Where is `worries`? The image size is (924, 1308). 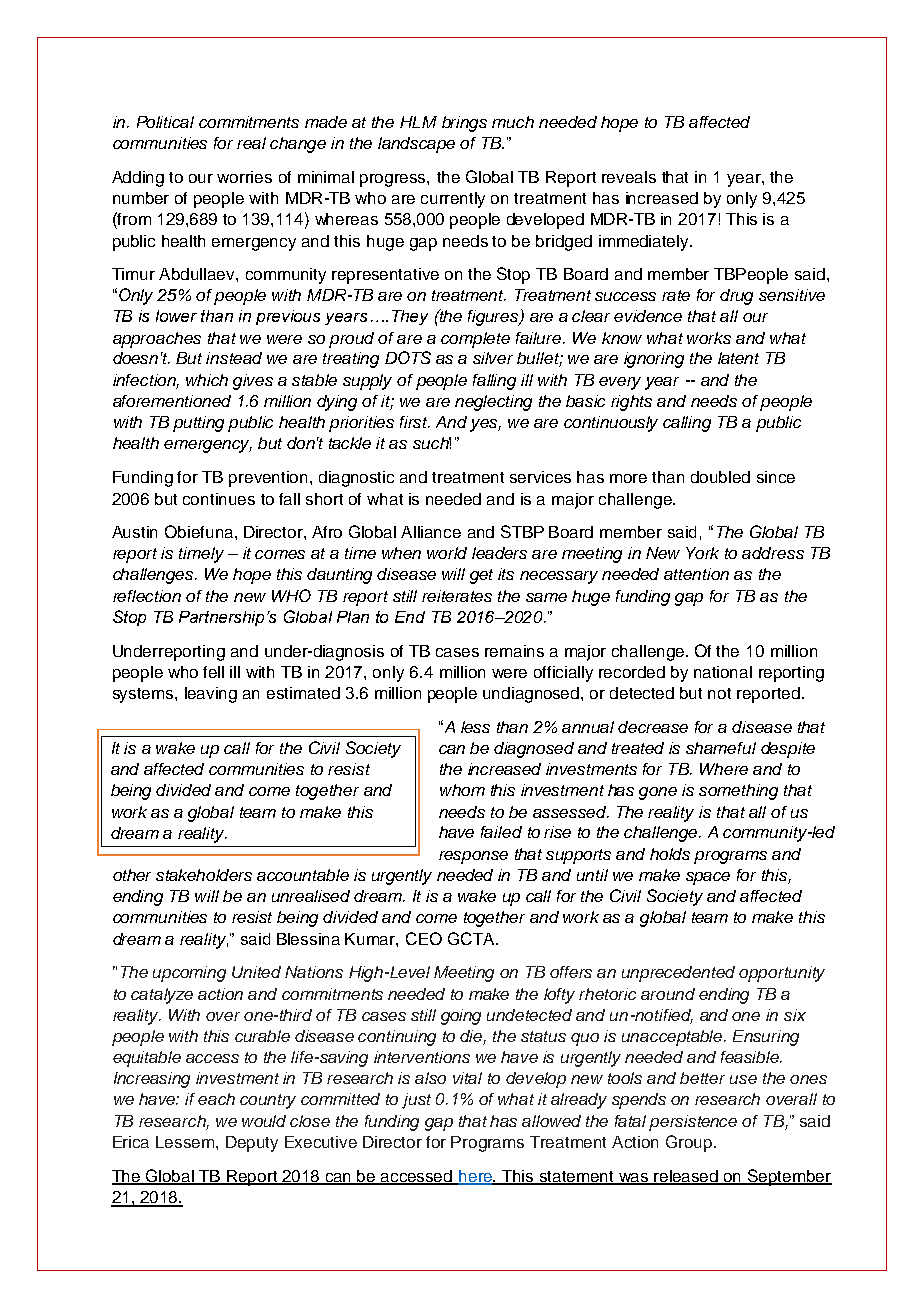
worries is located at coordinates (244, 177).
